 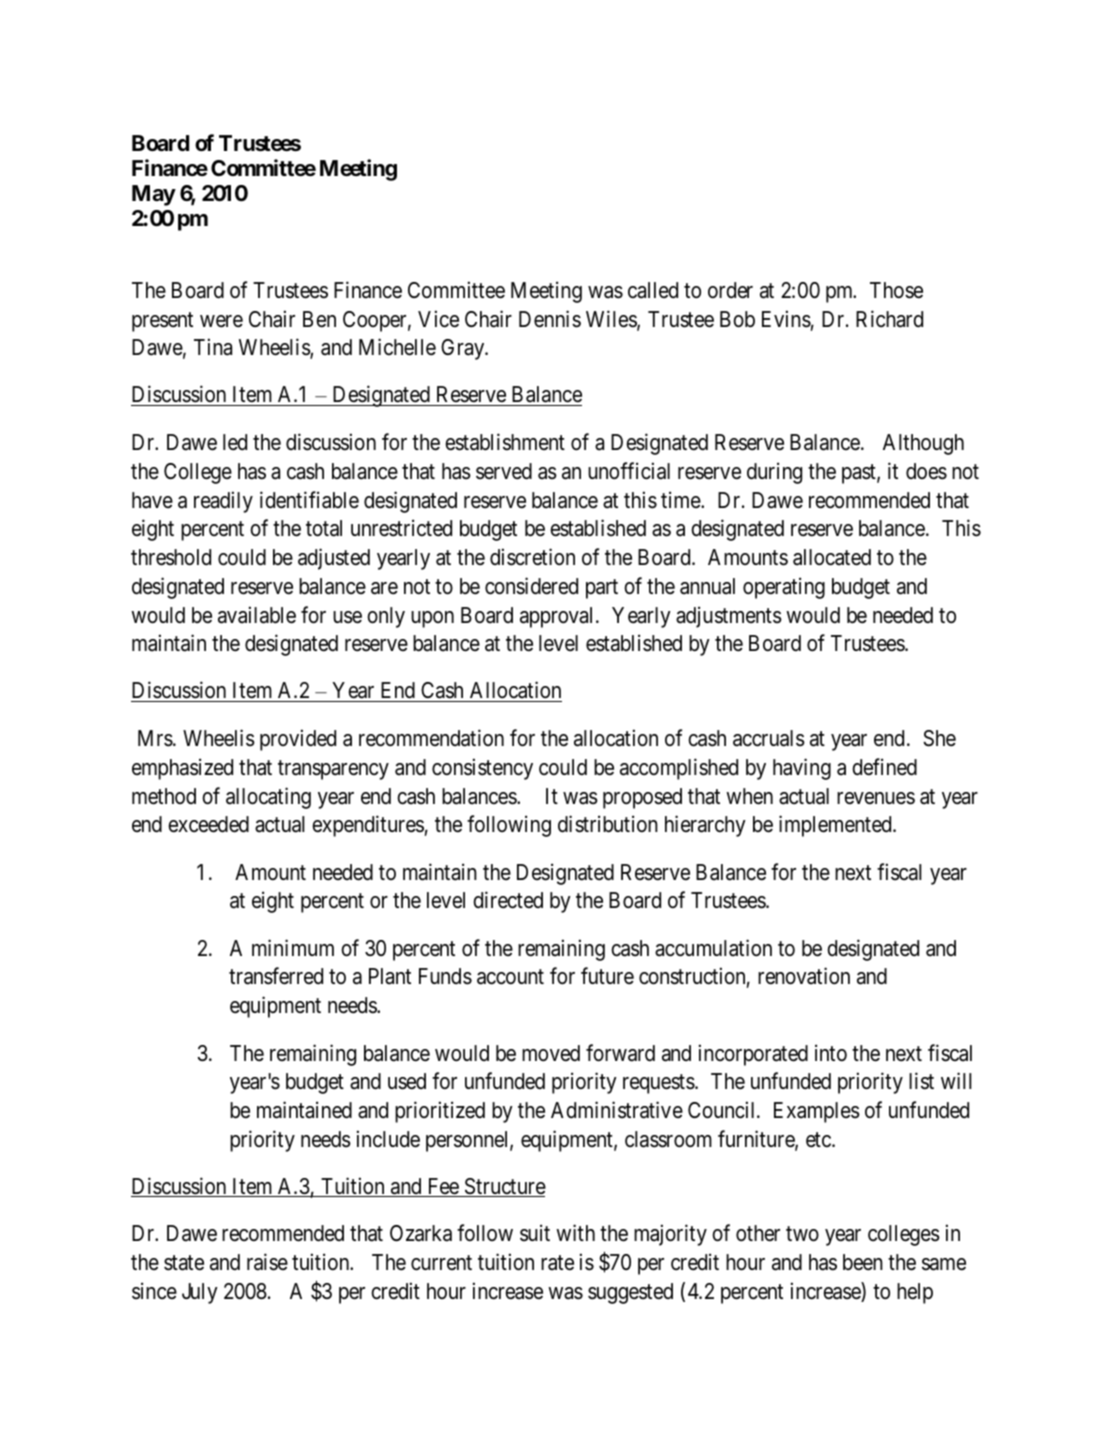 I want to click on available, so click(x=257, y=615).
